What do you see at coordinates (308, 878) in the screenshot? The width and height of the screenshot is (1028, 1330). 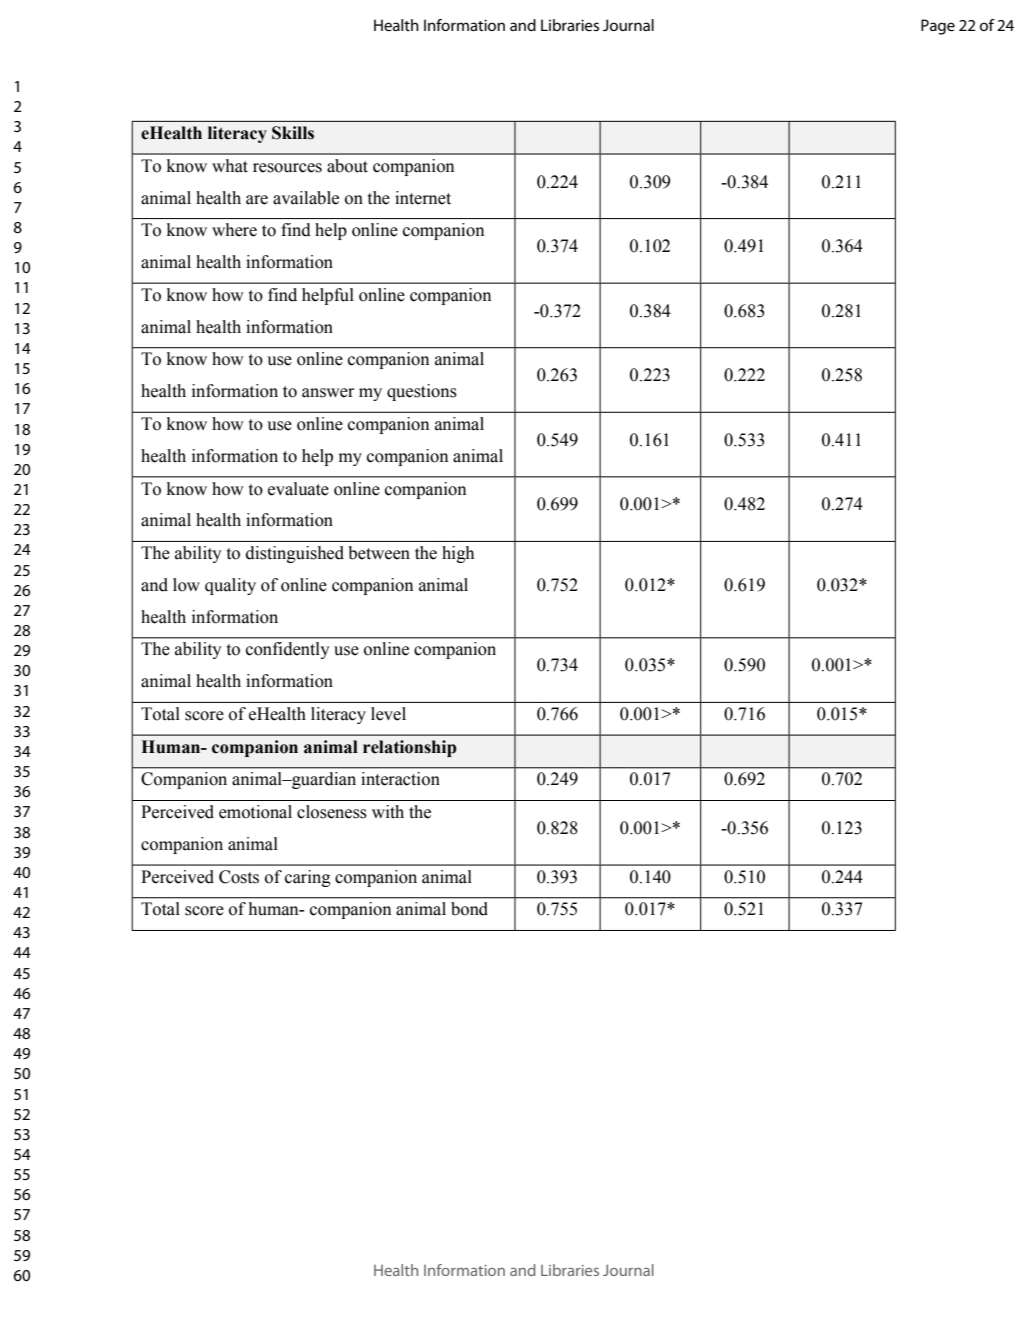 I see `caring` at bounding box center [308, 878].
